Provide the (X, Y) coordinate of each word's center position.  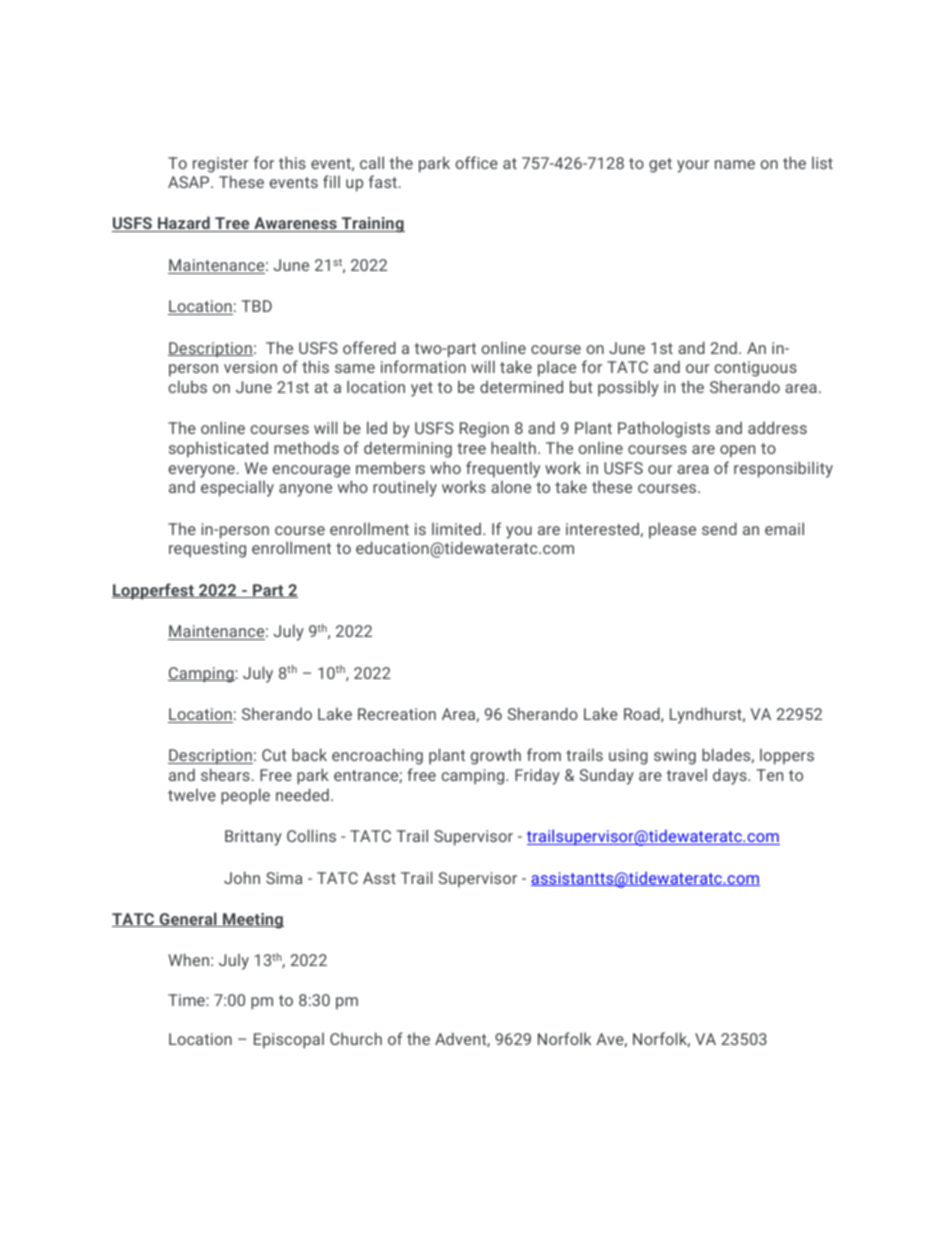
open (737, 451)
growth (496, 756)
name (735, 164)
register (220, 165)
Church (356, 1038)
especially (237, 489)
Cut (274, 755)
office (476, 162)
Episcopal (289, 1041)
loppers (787, 757)
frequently (503, 469)
